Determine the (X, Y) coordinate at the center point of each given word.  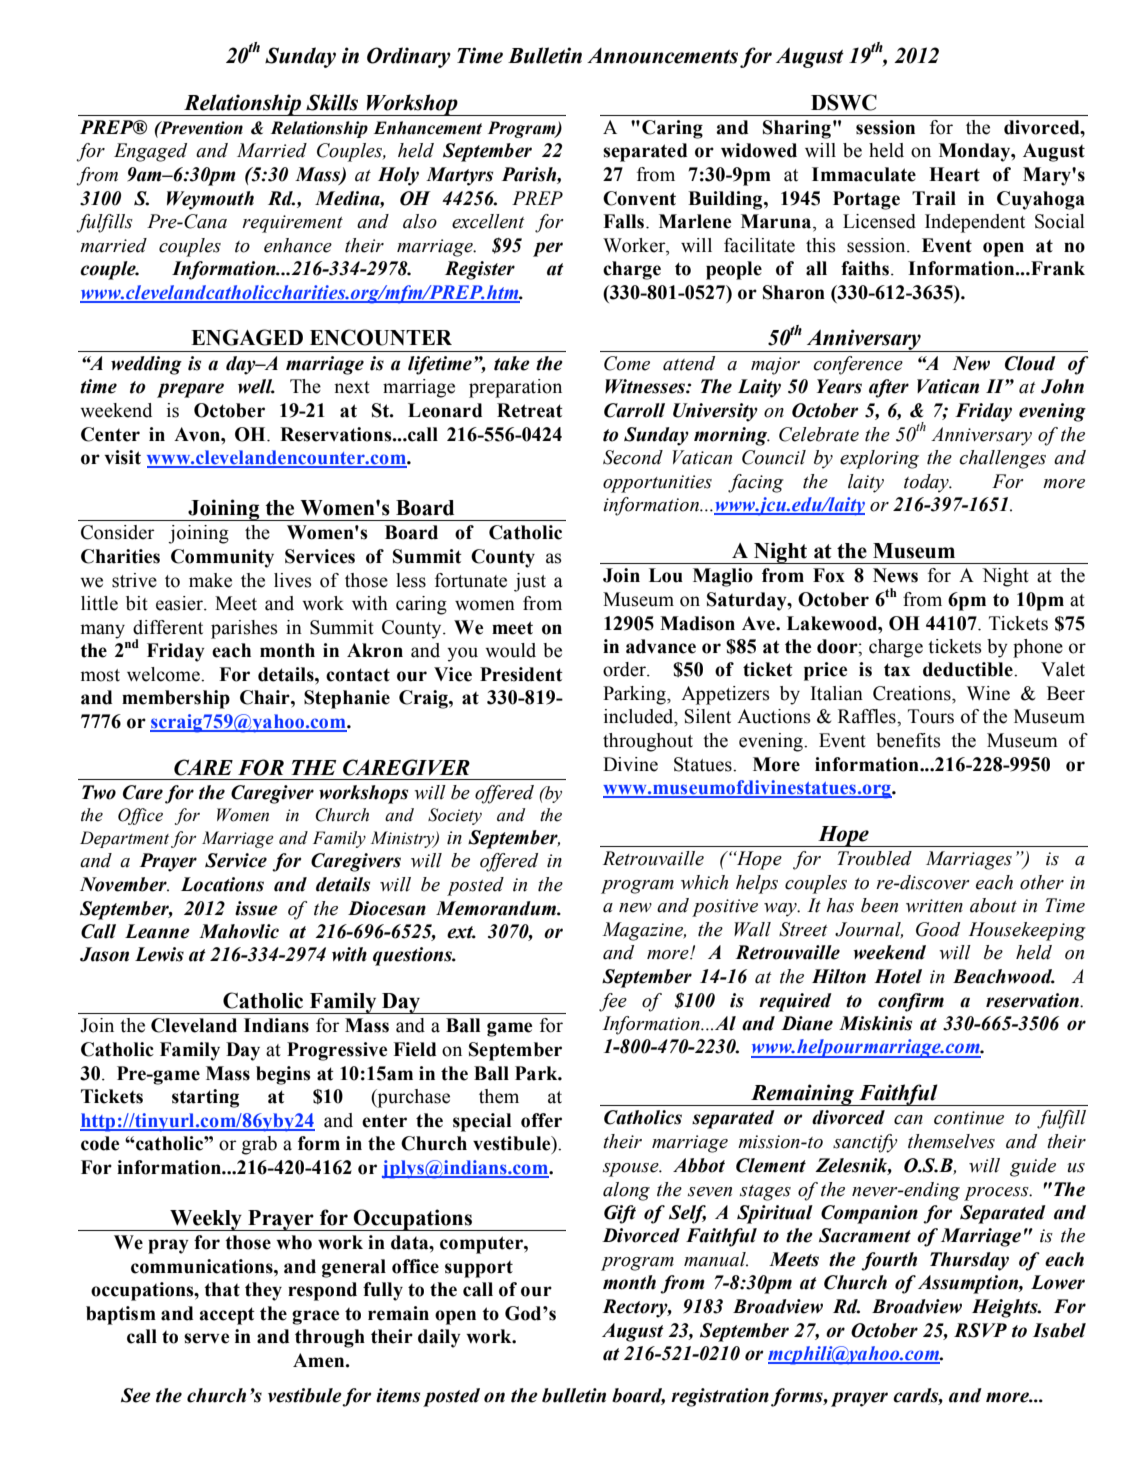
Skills (332, 102)
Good (938, 929)
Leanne (157, 931)
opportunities (657, 484)
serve (206, 1338)
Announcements (662, 56)
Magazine (644, 931)
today (927, 483)
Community (222, 558)
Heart (954, 174)
